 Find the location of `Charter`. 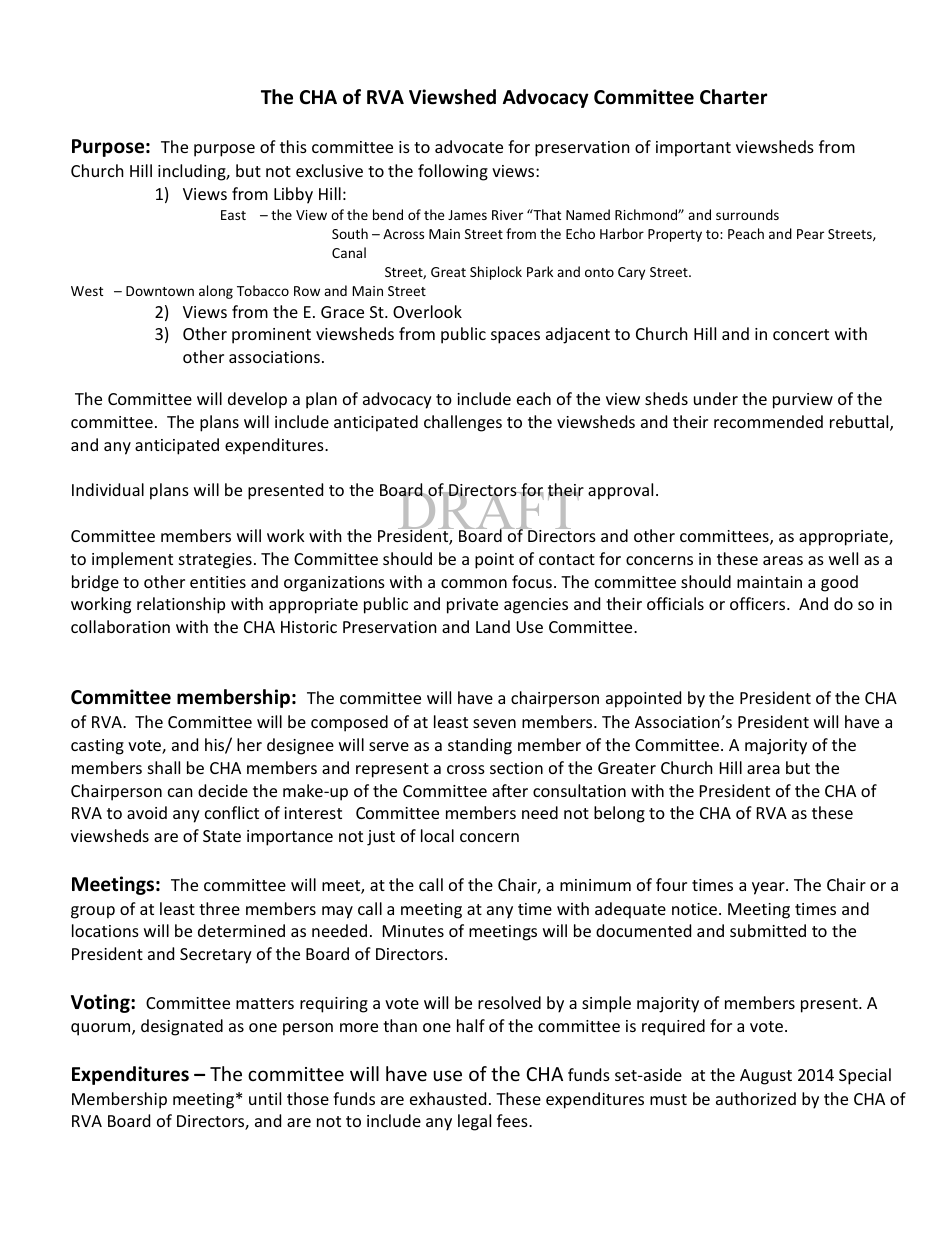

Charter is located at coordinates (733, 97).
